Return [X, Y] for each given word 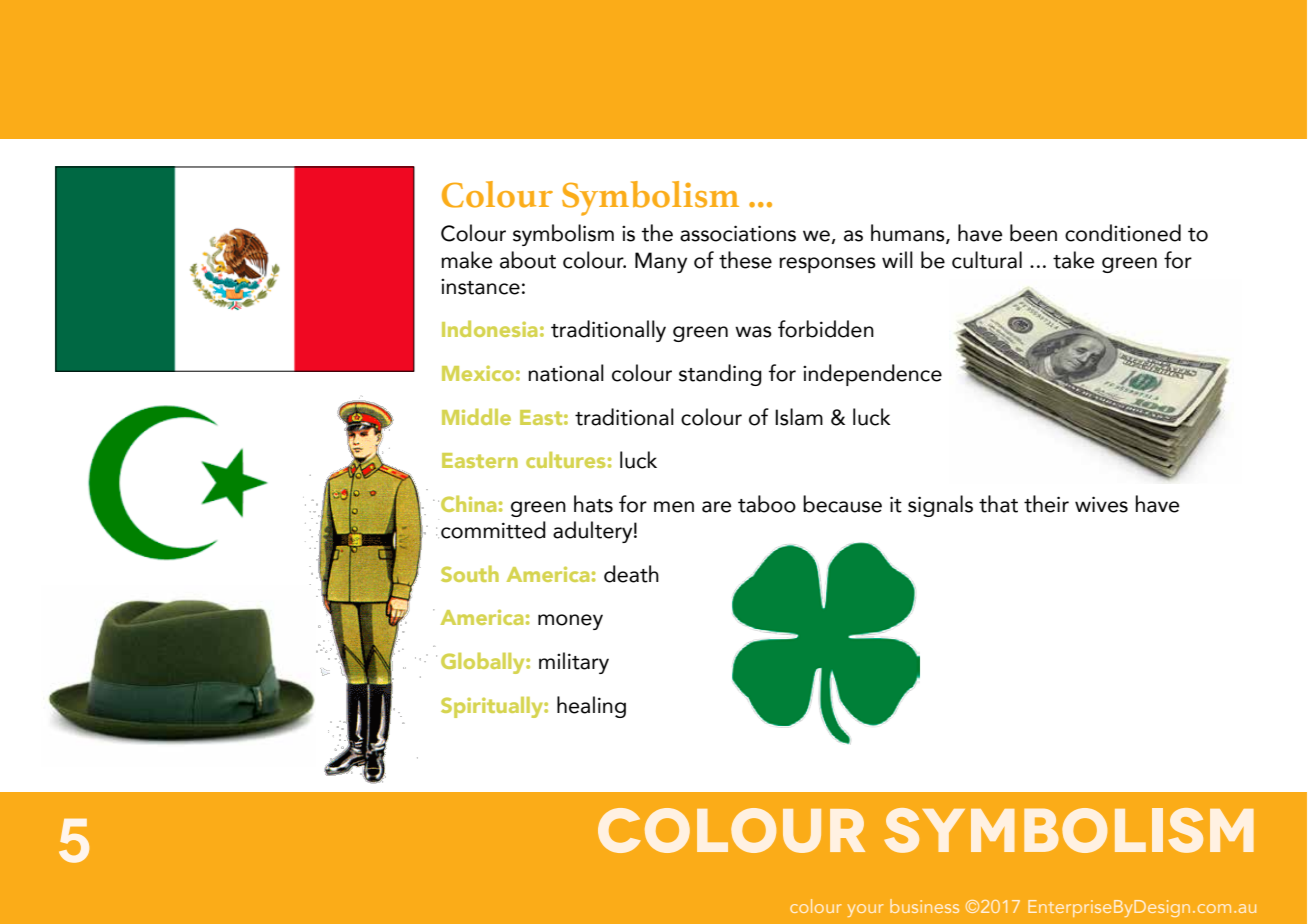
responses [827, 265]
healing [591, 707]
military [574, 663]
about [528, 260]
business [924, 906]
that [998, 504]
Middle [476, 416]
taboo [767, 504]
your [866, 910]
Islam [799, 417]
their [1046, 504]
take [1074, 260]
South [470, 573]
